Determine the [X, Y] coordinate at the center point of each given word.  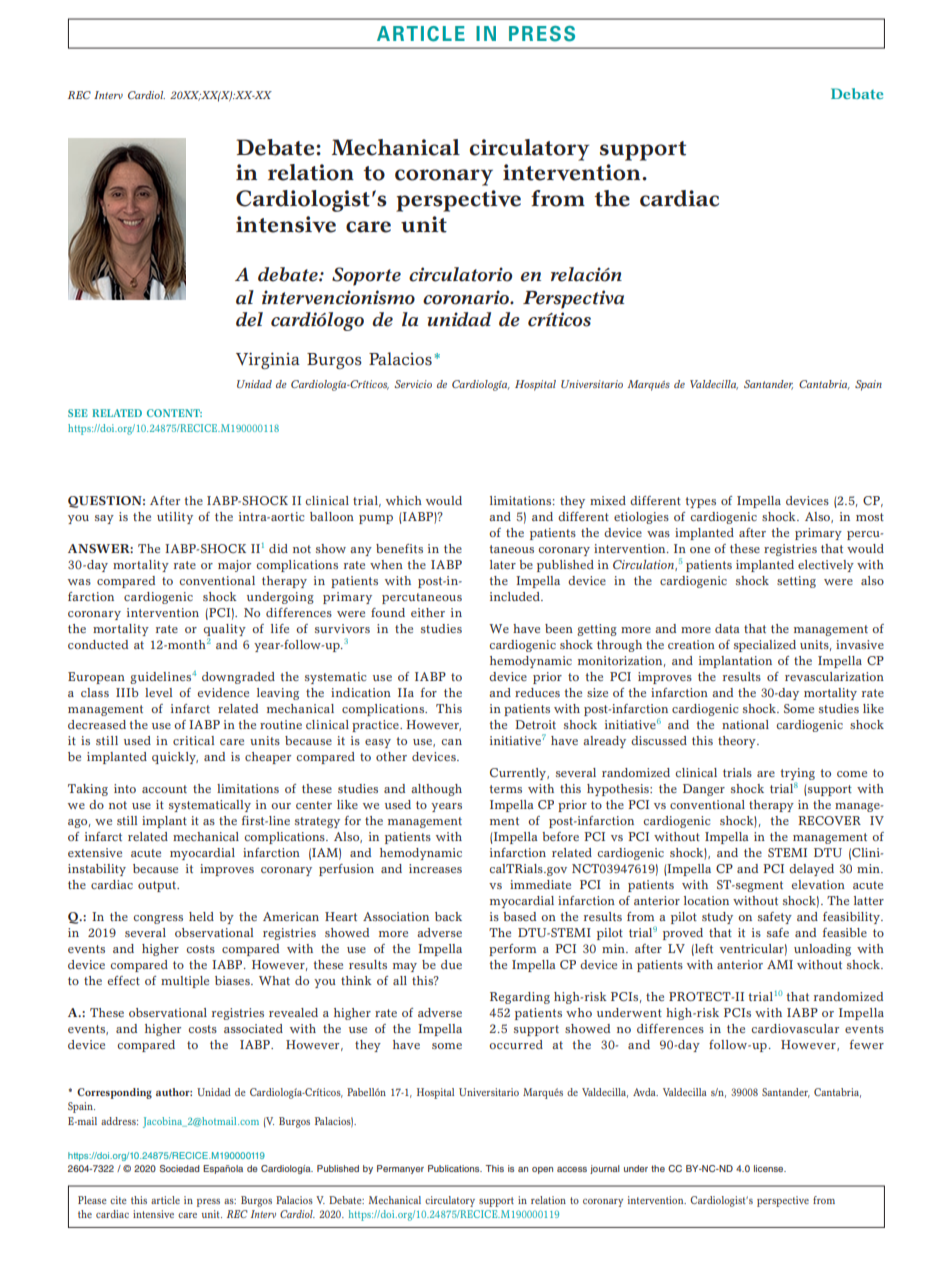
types [700, 502]
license [770, 1168]
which [404, 500]
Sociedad [180, 1168]
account [164, 789]
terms [505, 789]
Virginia [268, 360]
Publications [455, 1168]
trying [797, 774]
